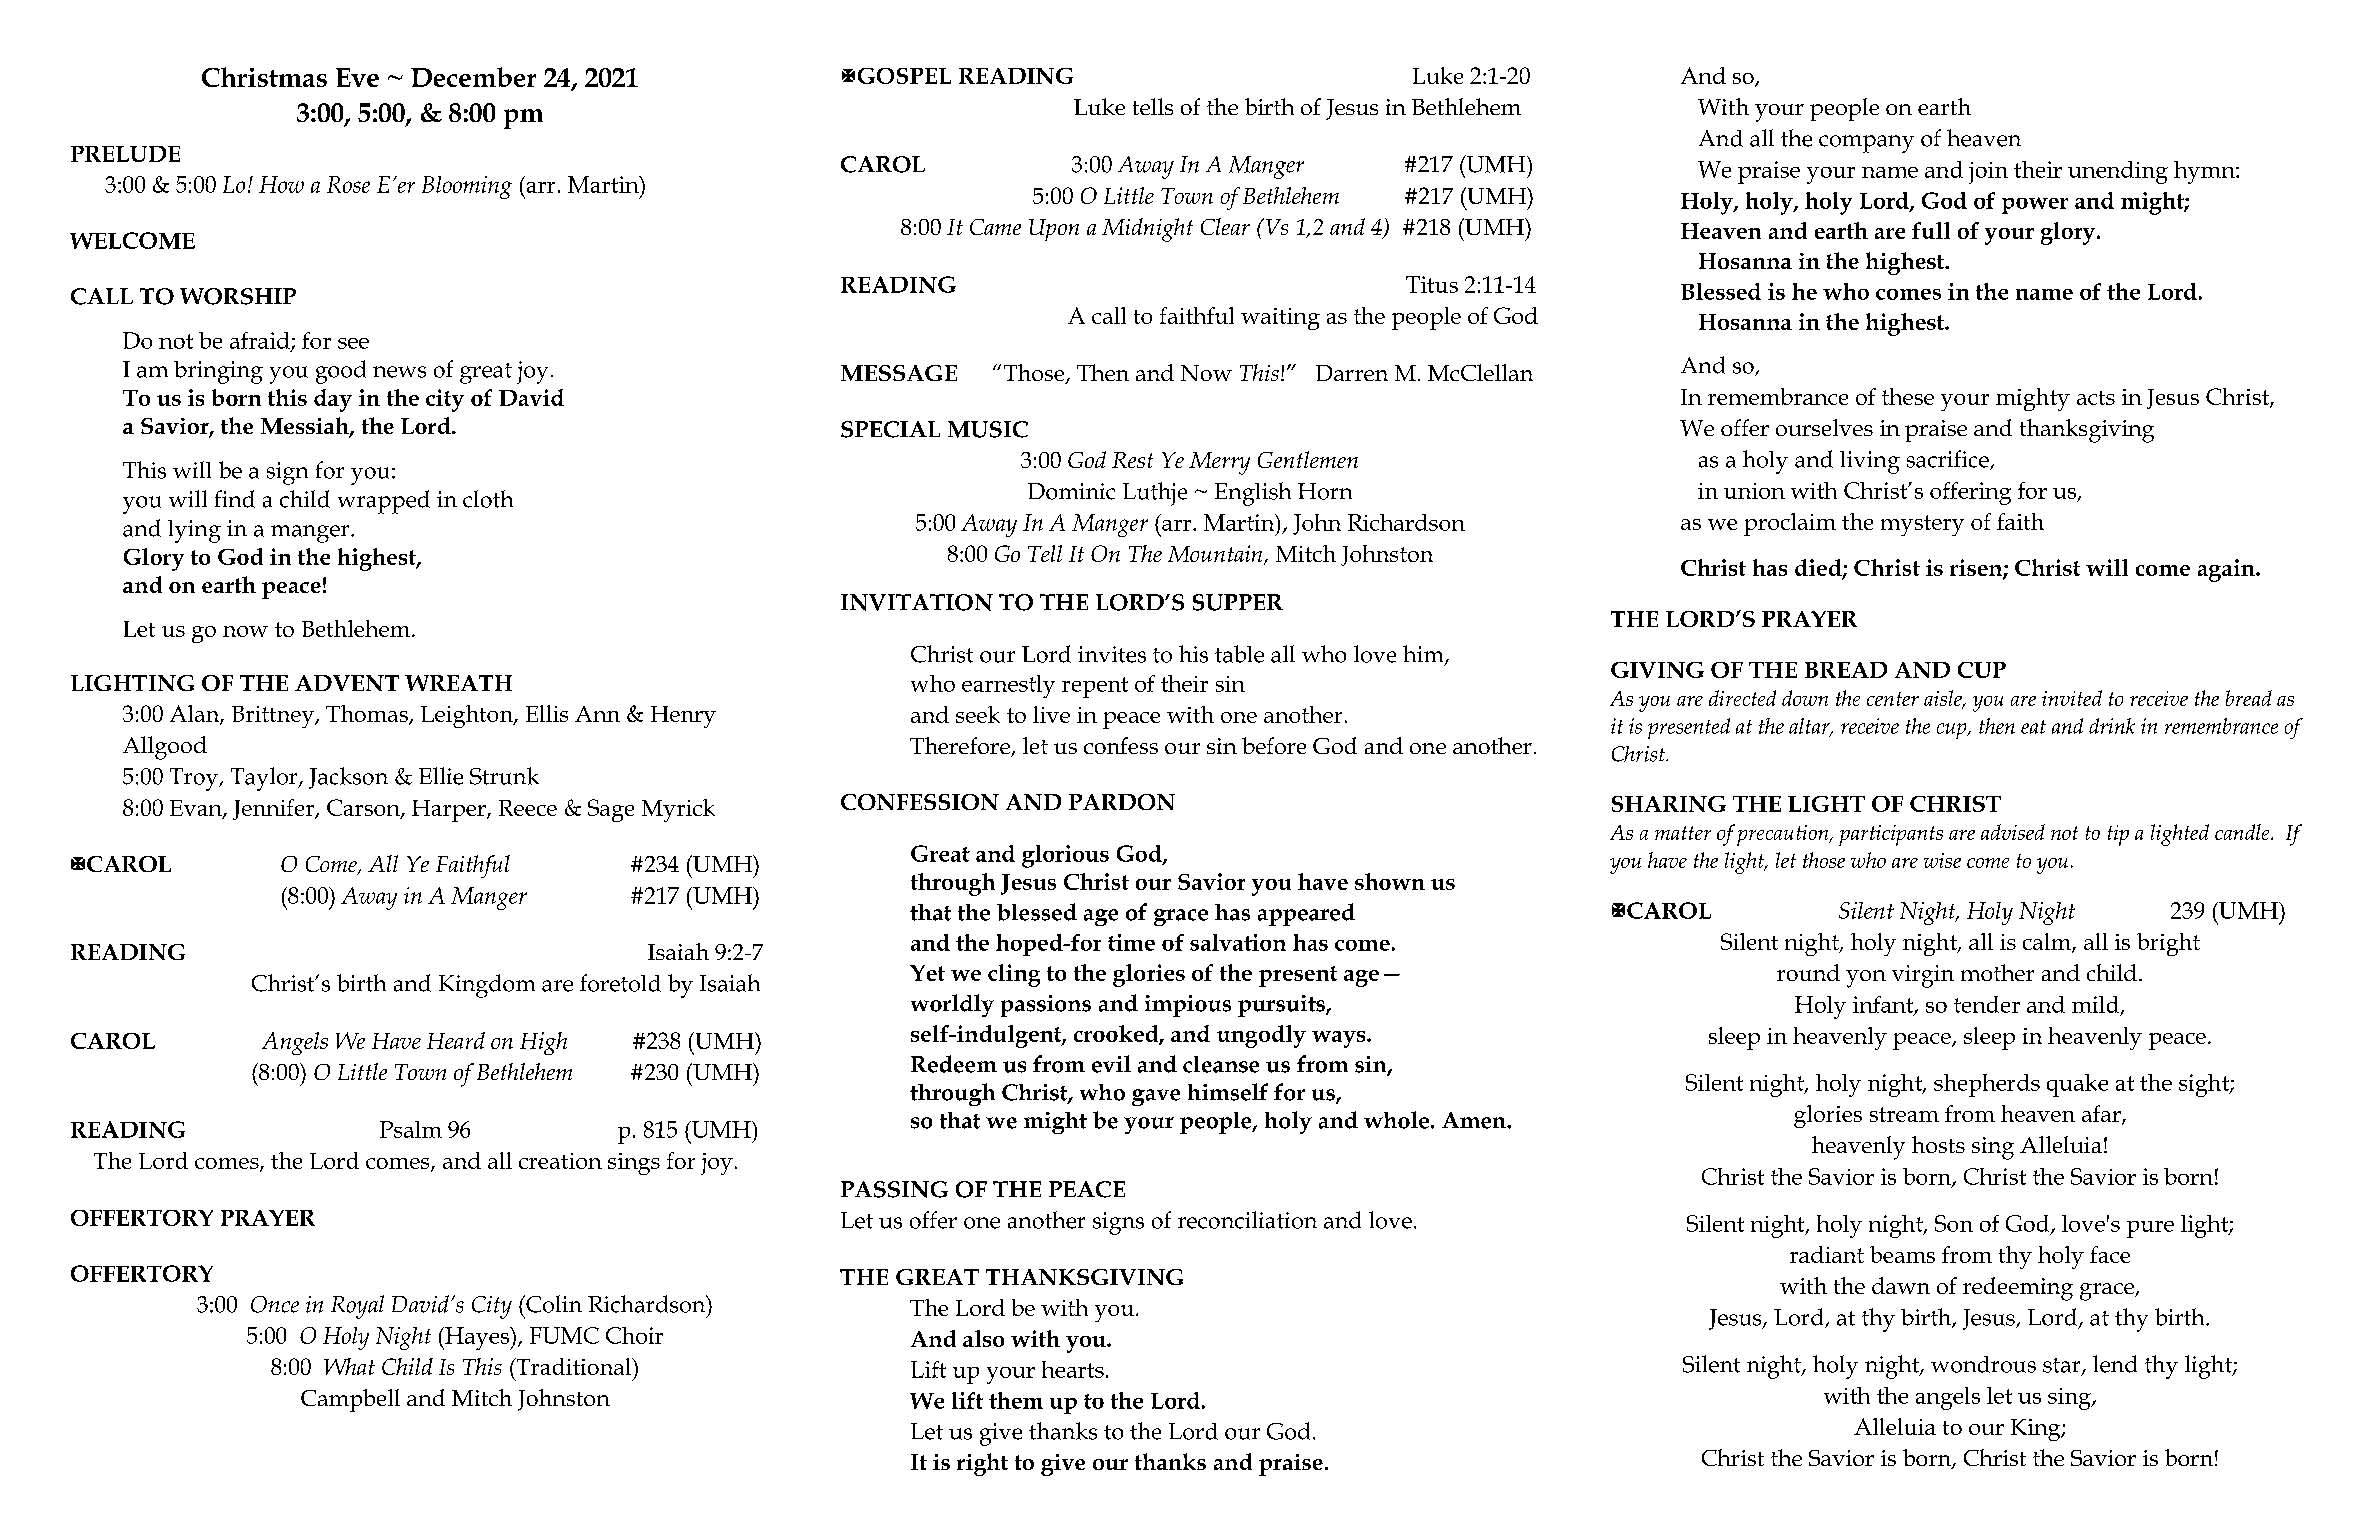 Image resolution: width=2380 pixels, height=1540 pixels. I want to click on Eve, so click(357, 77).
